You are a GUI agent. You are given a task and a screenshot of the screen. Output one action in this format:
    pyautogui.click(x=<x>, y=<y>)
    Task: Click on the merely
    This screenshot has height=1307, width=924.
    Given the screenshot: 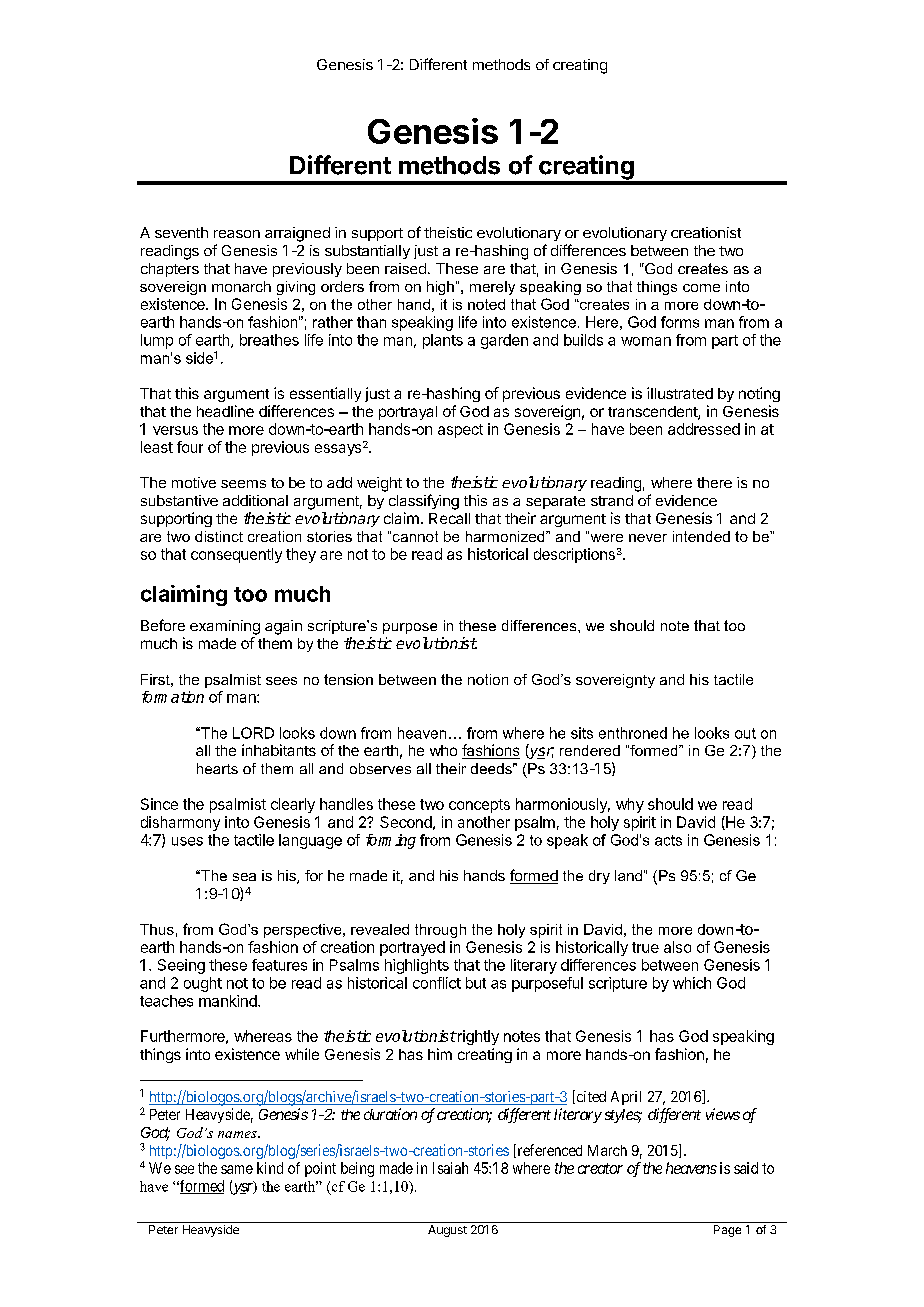 What is the action you would take?
    pyautogui.click(x=492, y=288)
